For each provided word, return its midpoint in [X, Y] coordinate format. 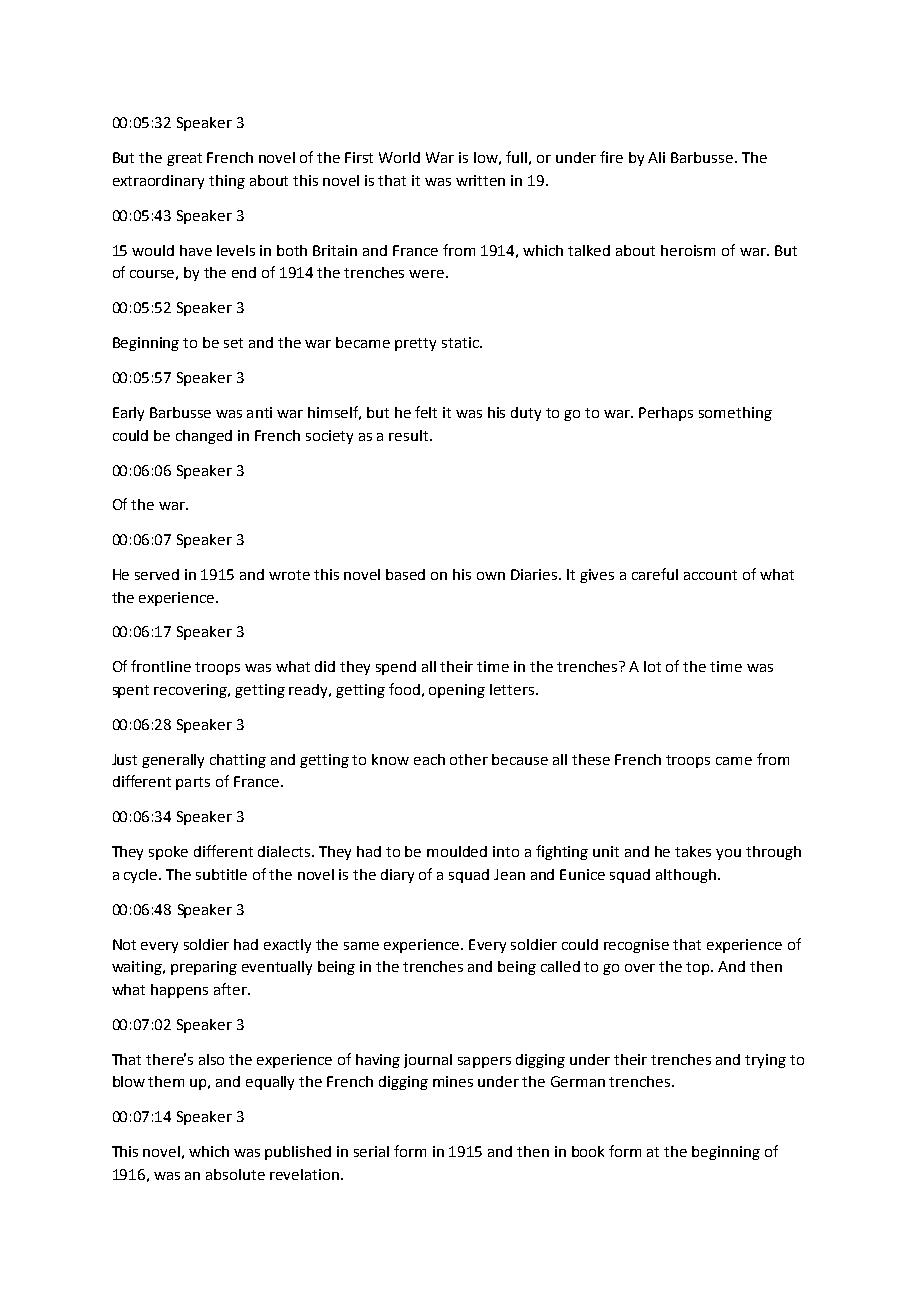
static [461, 342]
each [429, 759]
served [157, 574]
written [480, 180]
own [491, 576]
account [710, 575]
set [233, 343]
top [699, 968]
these [591, 759]
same [361, 946]
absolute [235, 1174]
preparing [204, 968]
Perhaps [666, 414]
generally [173, 761]
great [184, 159]
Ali [656, 157]
